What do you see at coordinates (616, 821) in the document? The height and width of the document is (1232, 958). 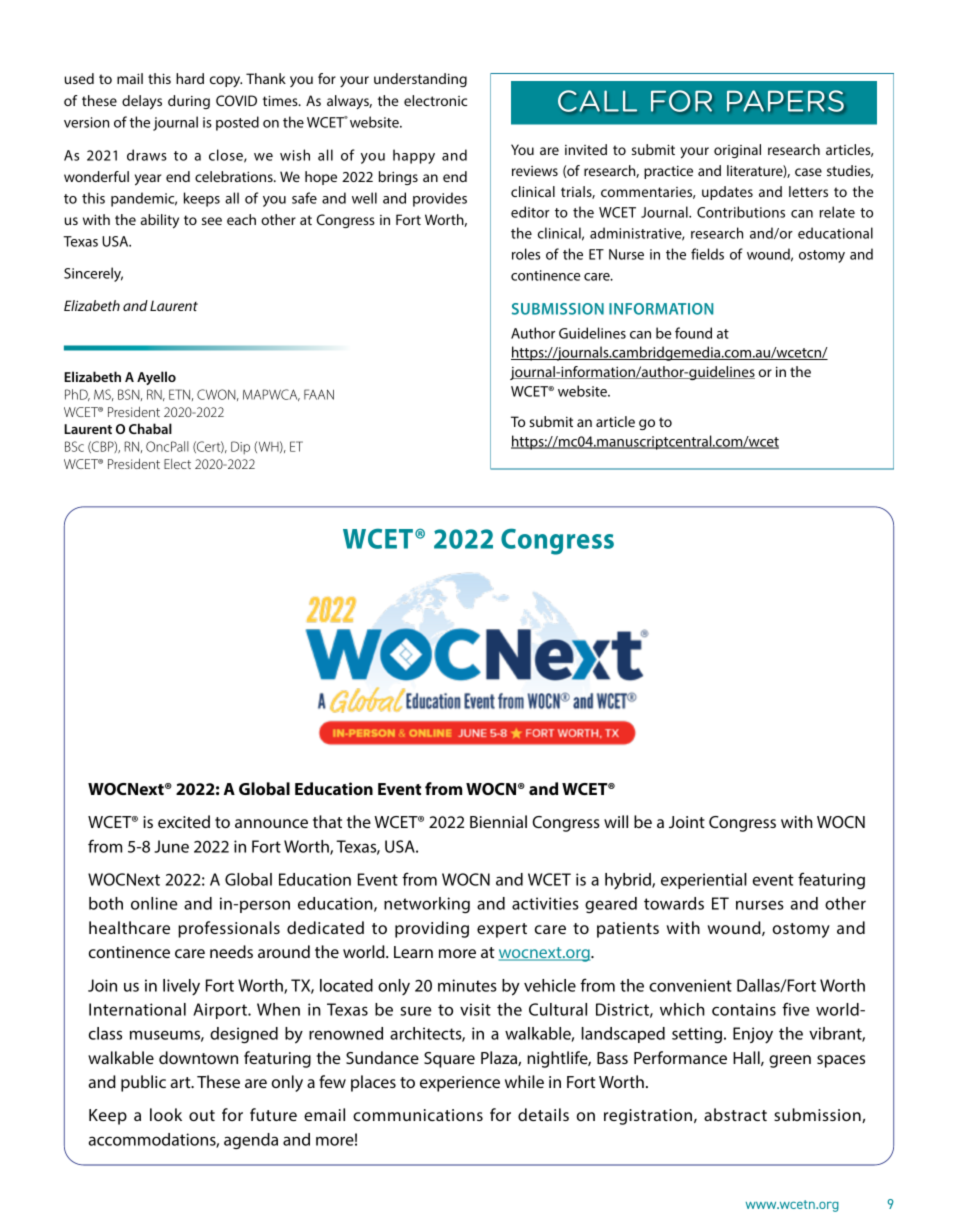 I see `will` at bounding box center [616, 821].
